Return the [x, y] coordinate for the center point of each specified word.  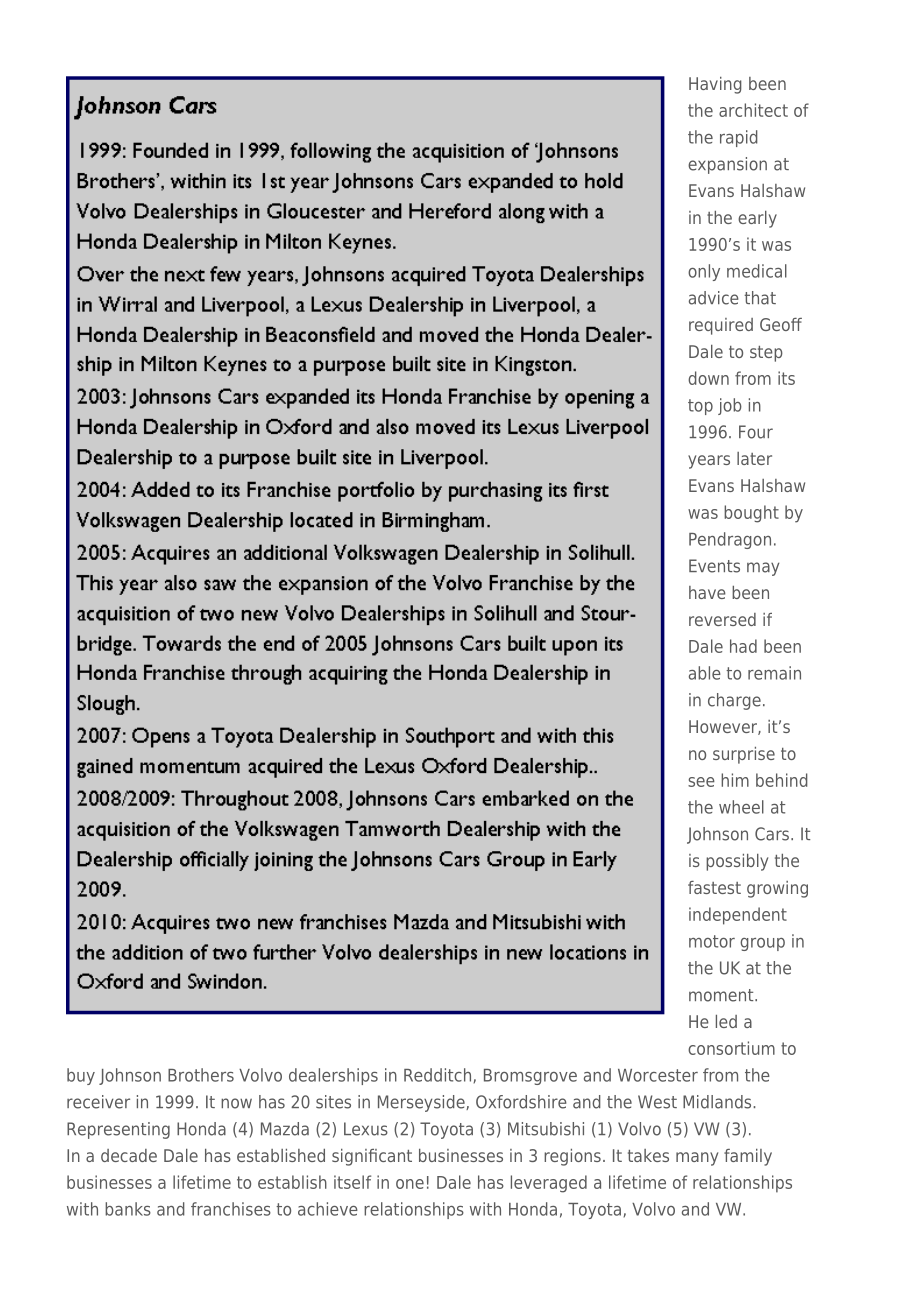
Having [715, 85]
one [410, 1184]
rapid [739, 138]
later [754, 458]
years [709, 462]
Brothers [201, 1075]
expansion [727, 165]
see [701, 782]
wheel [741, 807]
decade [129, 1155]
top [700, 407]
